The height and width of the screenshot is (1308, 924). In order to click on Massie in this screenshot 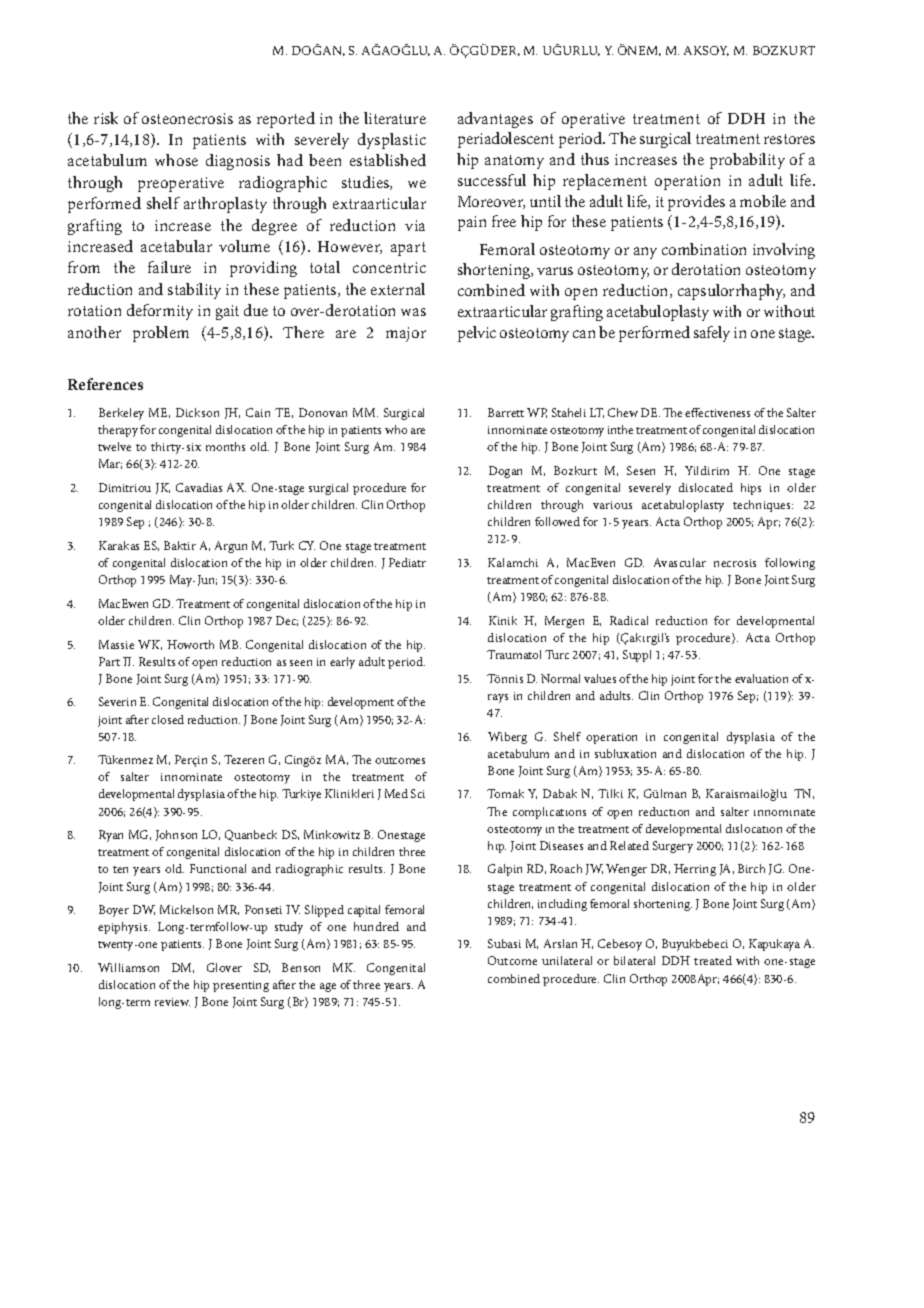, I will do `click(116, 644)`.
